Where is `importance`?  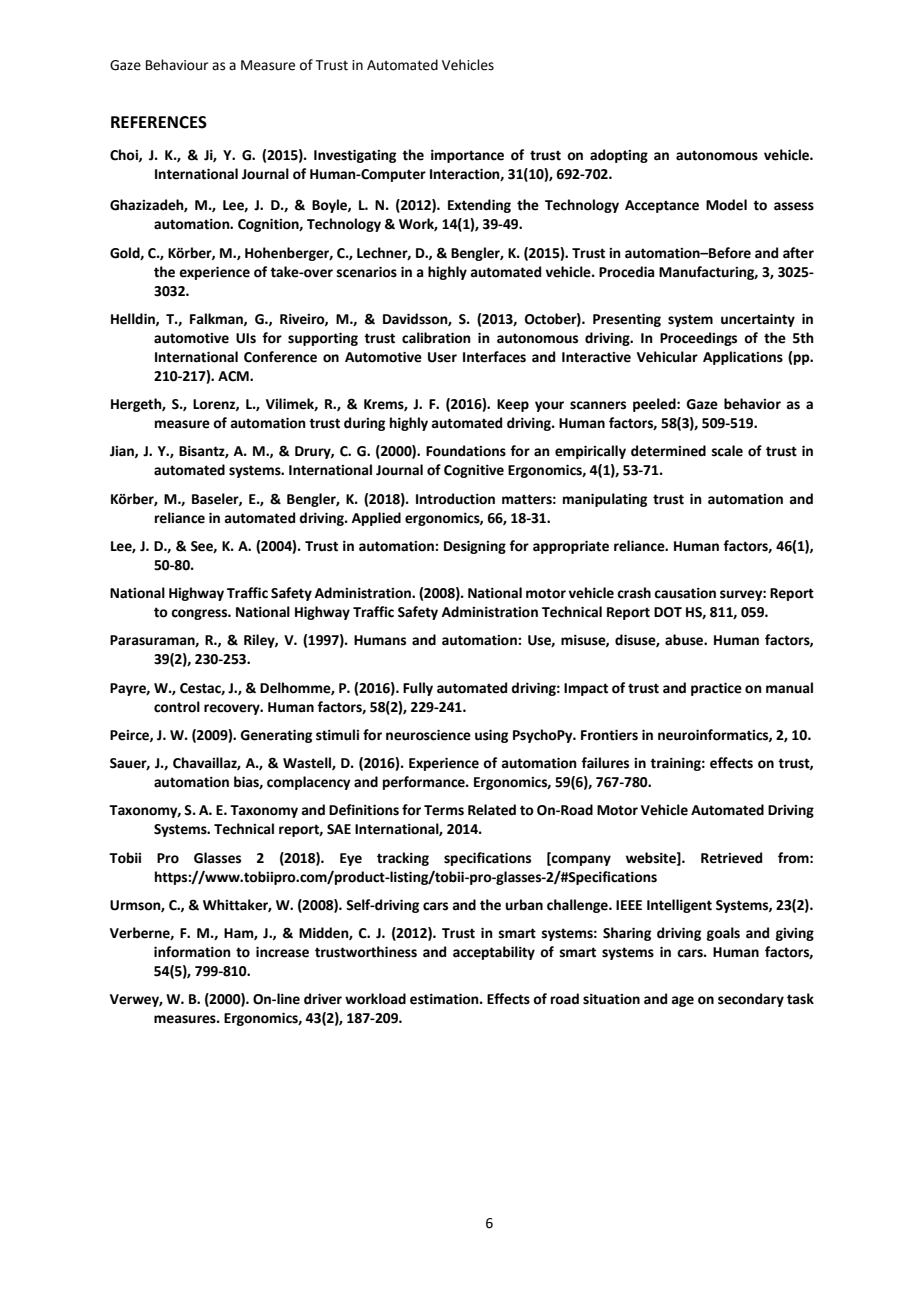 importance is located at coordinates (467, 156).
